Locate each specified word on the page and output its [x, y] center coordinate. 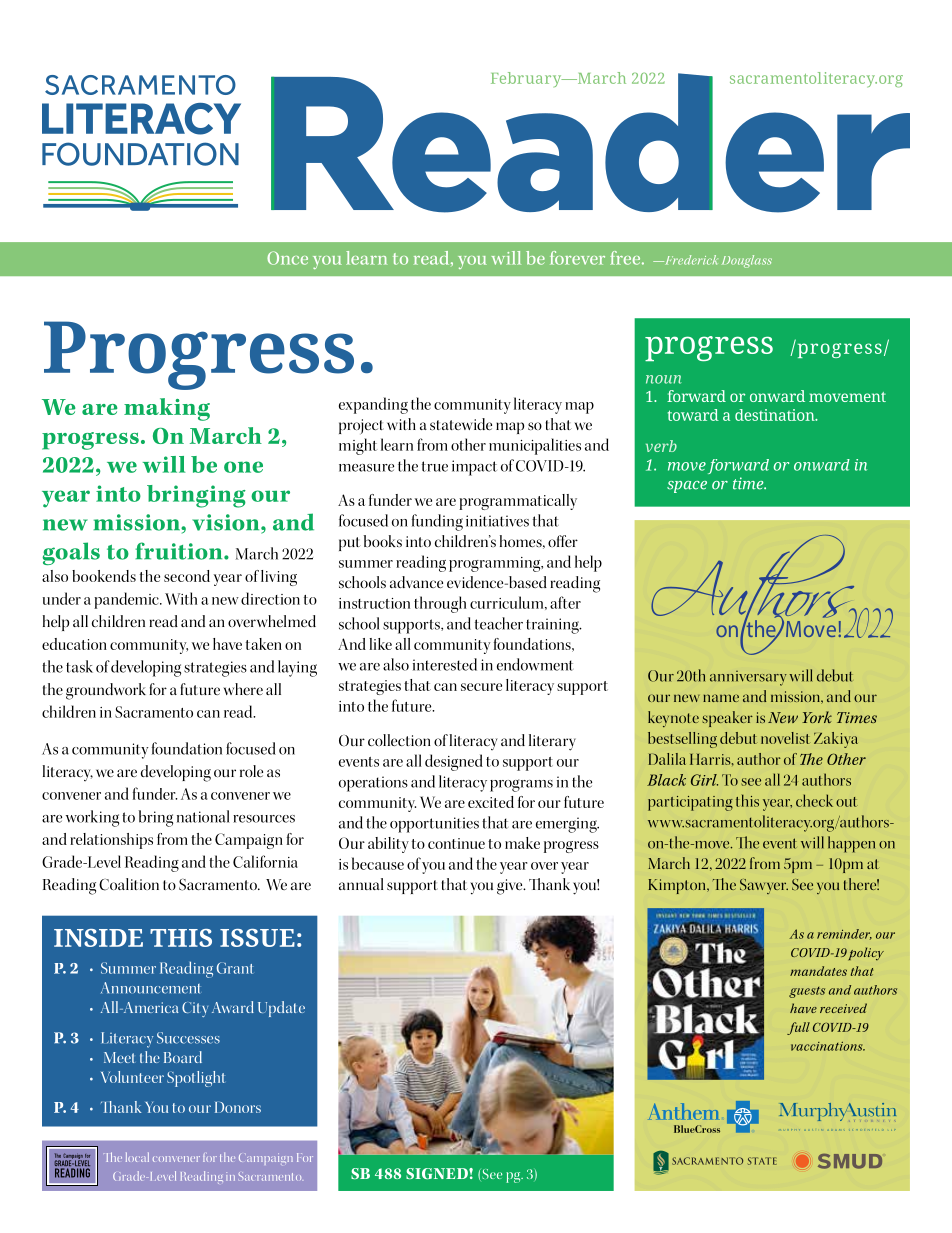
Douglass [747, 261]
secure [481, 687]
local [137, 1157]
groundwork [106, 691]
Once [287, 258]
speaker [727, 719]
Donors [238, 1107]
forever [577, 258]
